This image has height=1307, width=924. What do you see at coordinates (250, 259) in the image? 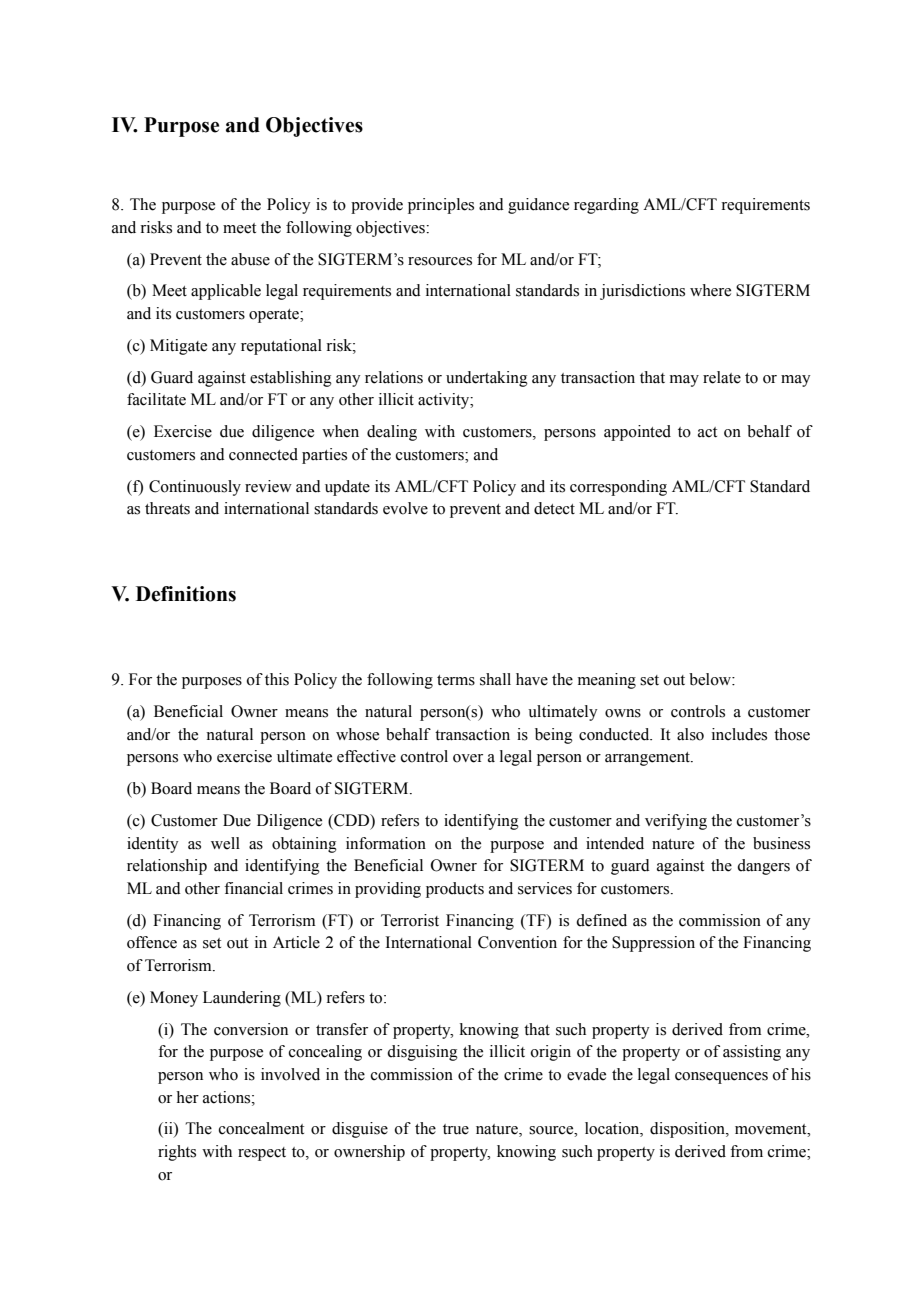
I see `abuse` at bounding box center [250, 259].
